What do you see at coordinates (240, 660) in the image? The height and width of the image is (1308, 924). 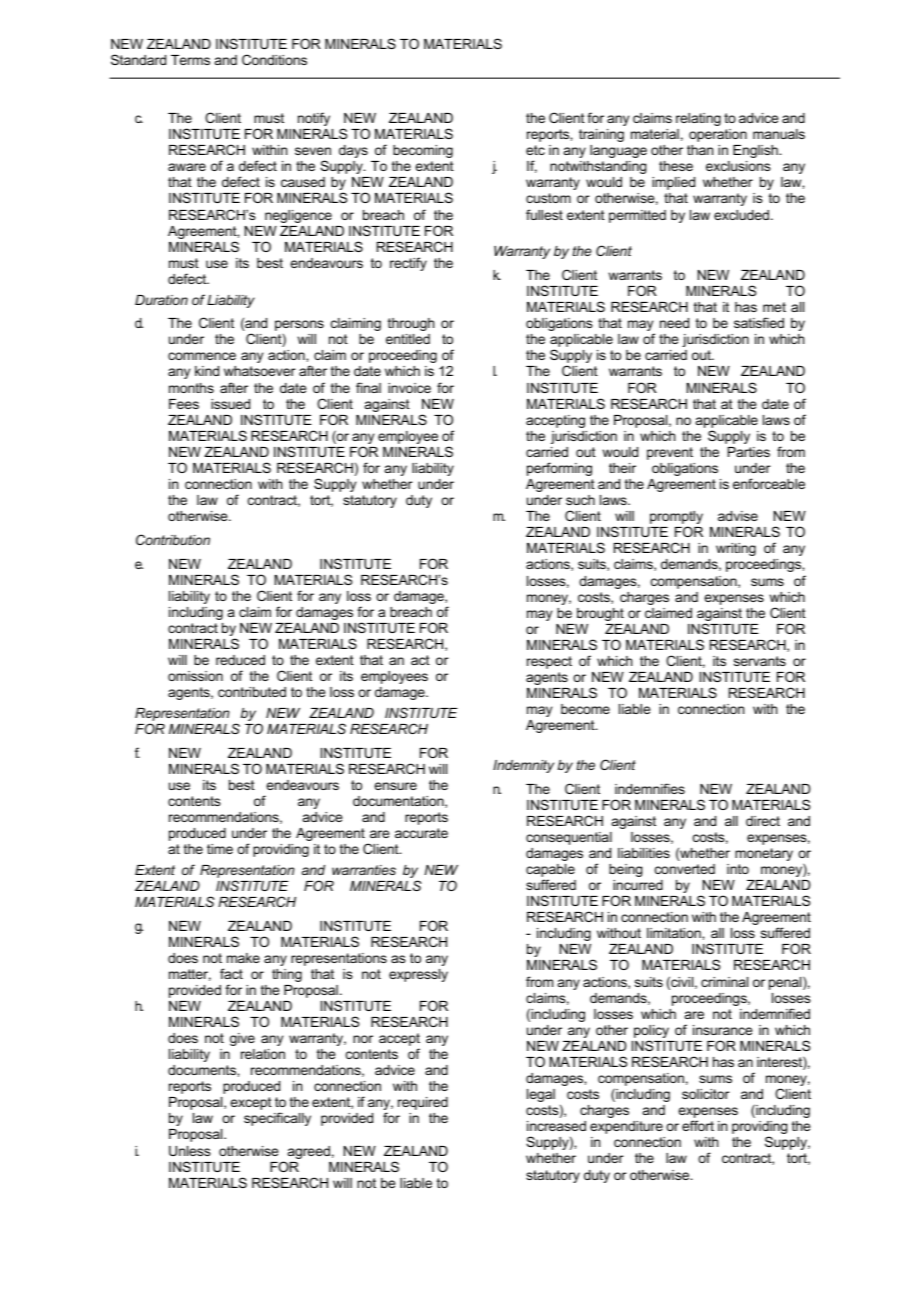 I see `reduced` at bounding box center [240, 660].
